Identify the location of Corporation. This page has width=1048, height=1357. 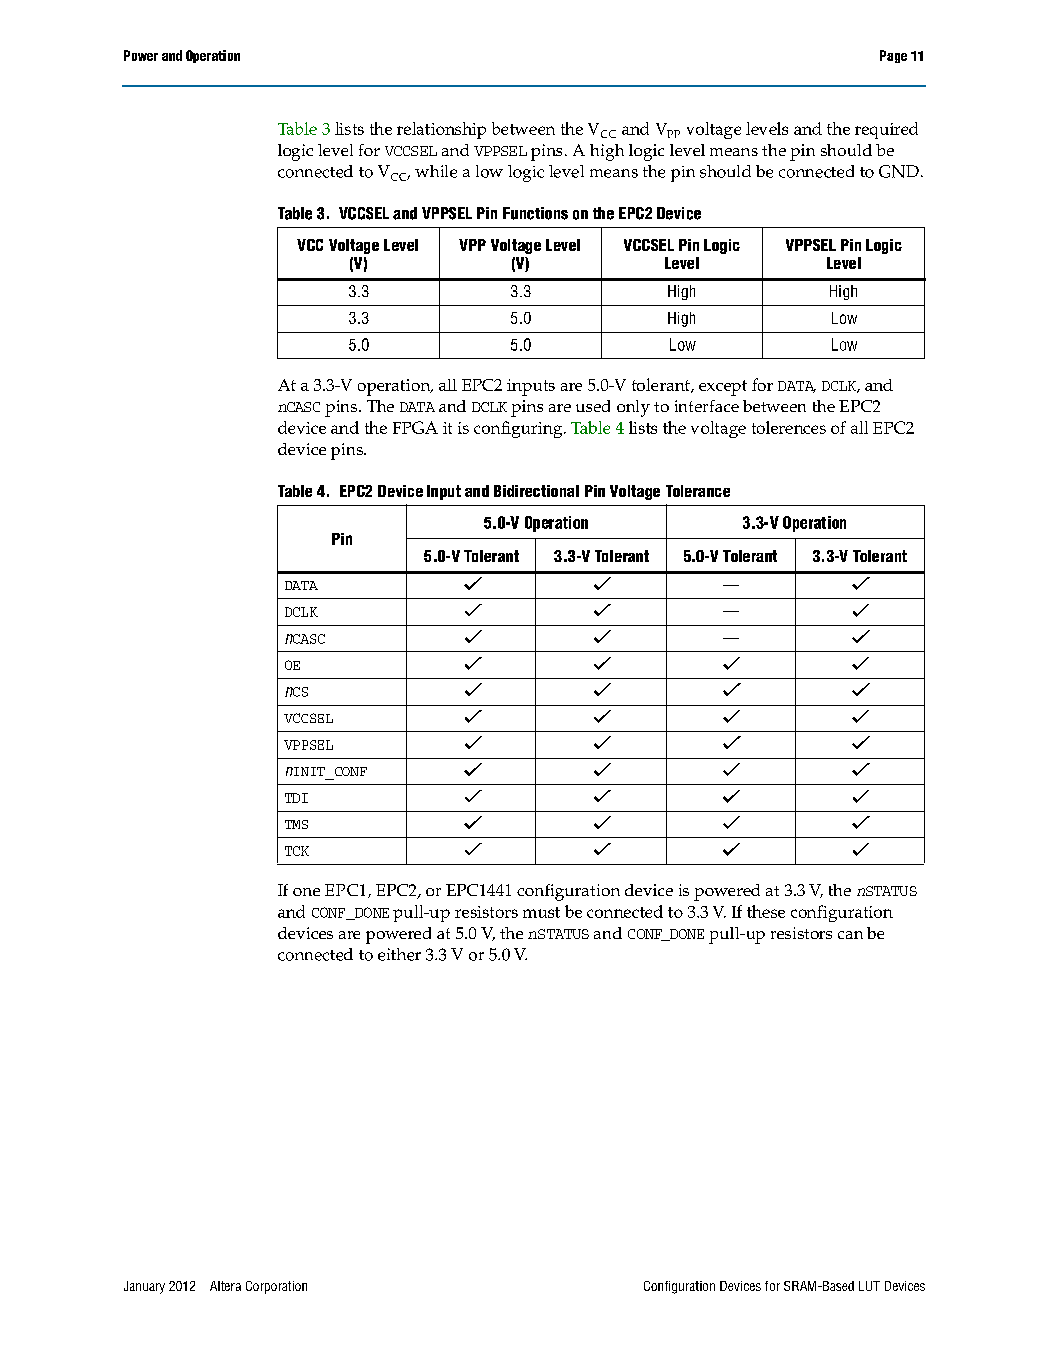
(276, 1287).
